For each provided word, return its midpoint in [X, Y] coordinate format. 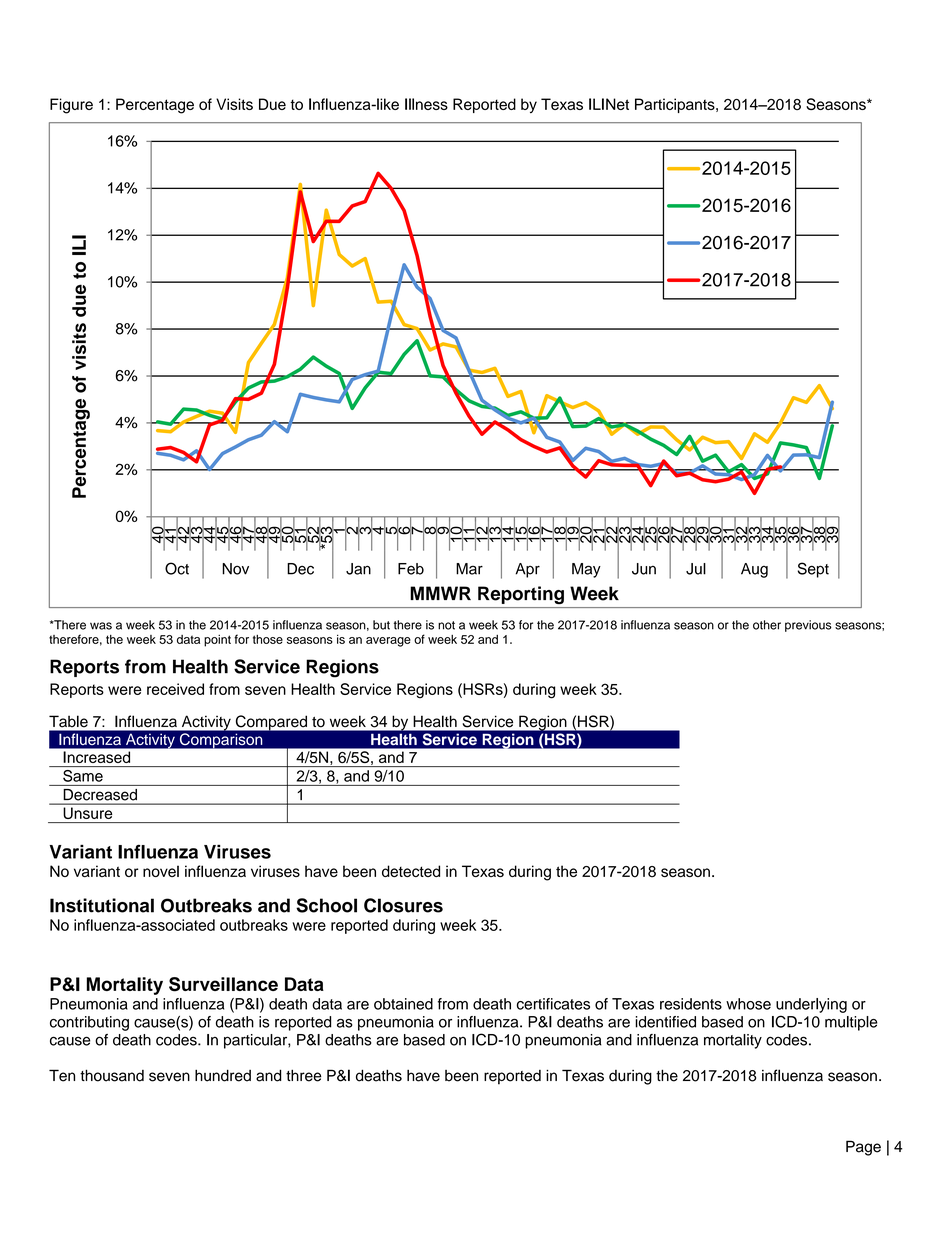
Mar [469, 569]
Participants [676, 105]
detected [411, 871]
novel [161, 871]
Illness [426, 104]
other [767, 625]
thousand [112, 1075]
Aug [754, 570]
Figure [71, 106]
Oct [177, 568]
